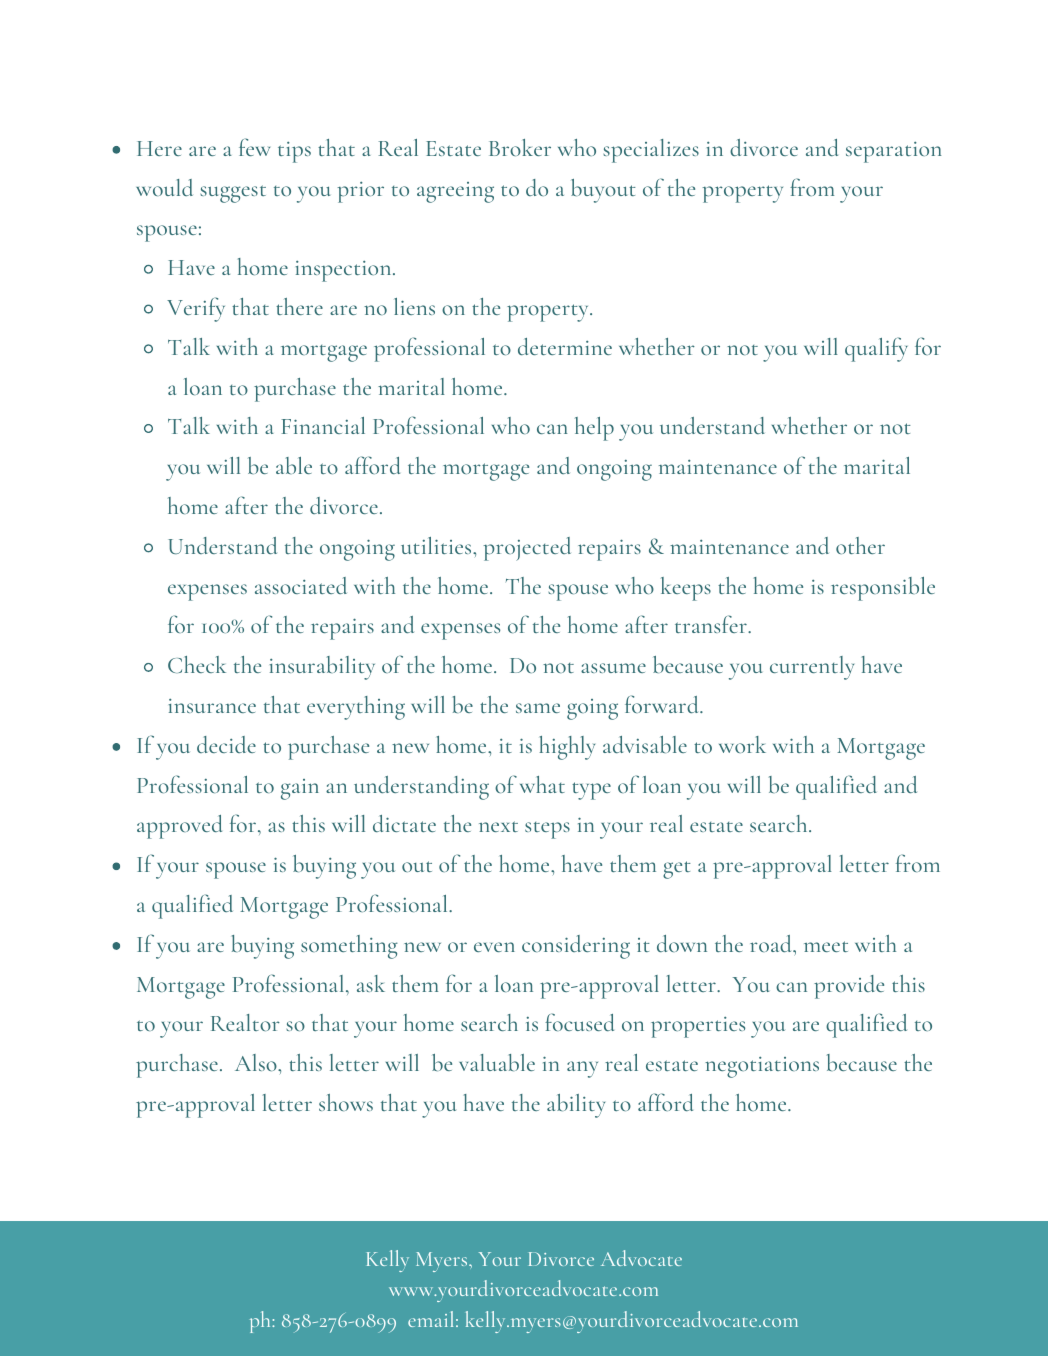 The image size is (1048, 1356). I want to click on Broker, so click(520, 147).
